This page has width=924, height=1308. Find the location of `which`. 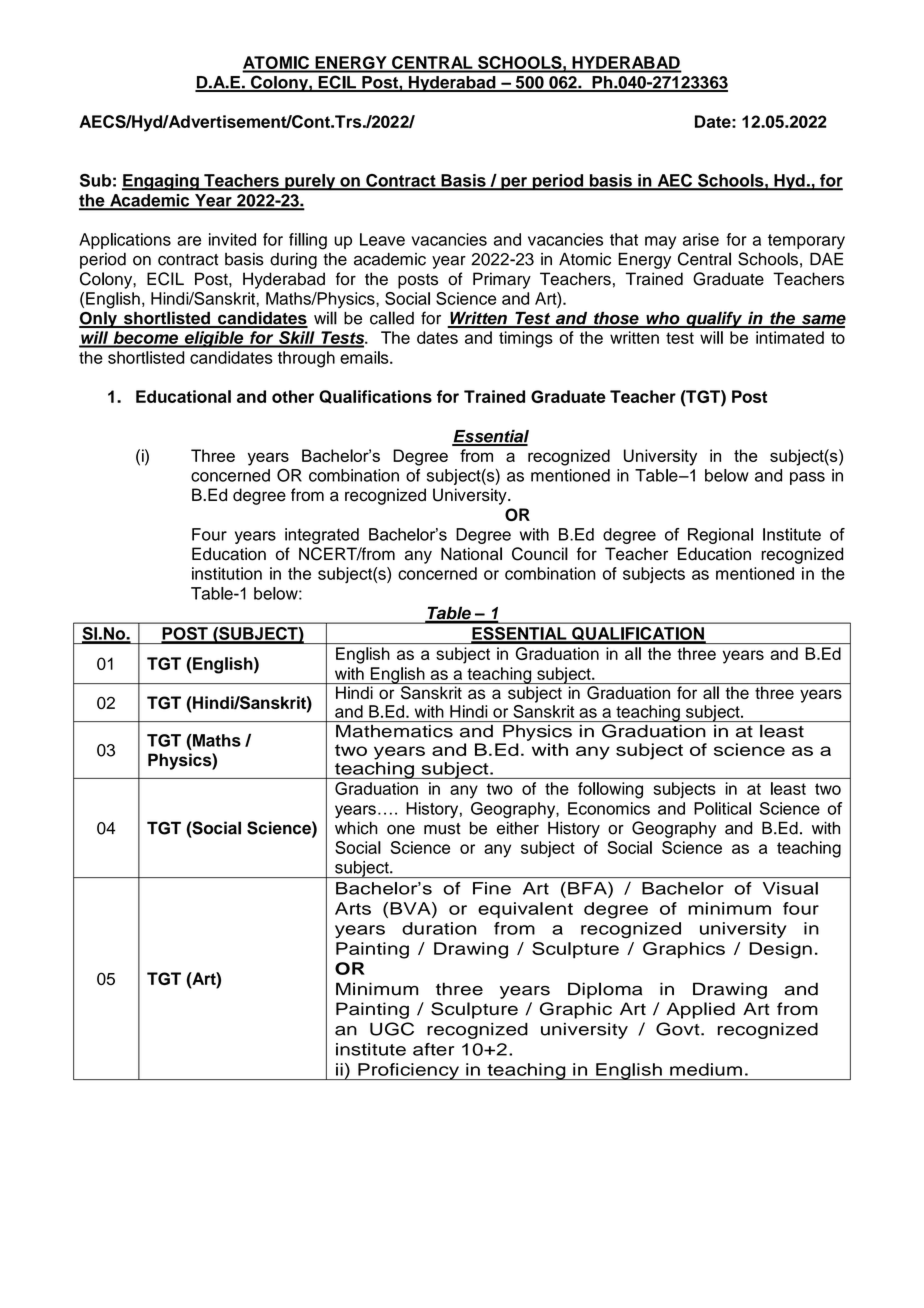

which is located at coordinates (356, 828).
